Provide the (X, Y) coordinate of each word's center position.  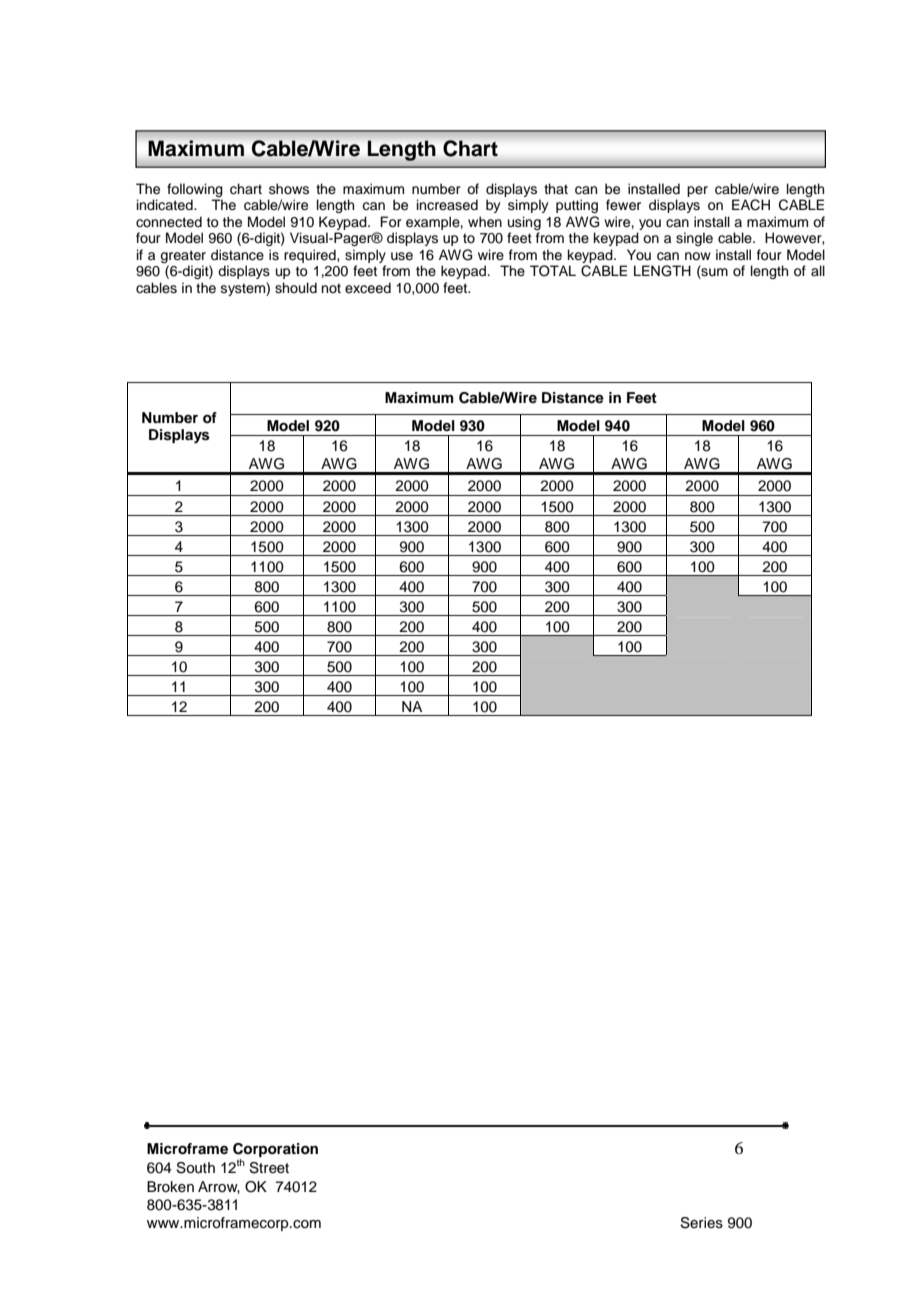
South (195, 1168)
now (698, 256)
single (694, 239)
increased (447, 205)
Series (701, 1223)
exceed (368, 288)
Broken (170, 1187)
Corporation (275, 1151)
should (296, 288)
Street (269, 1168)
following (195, 190)
